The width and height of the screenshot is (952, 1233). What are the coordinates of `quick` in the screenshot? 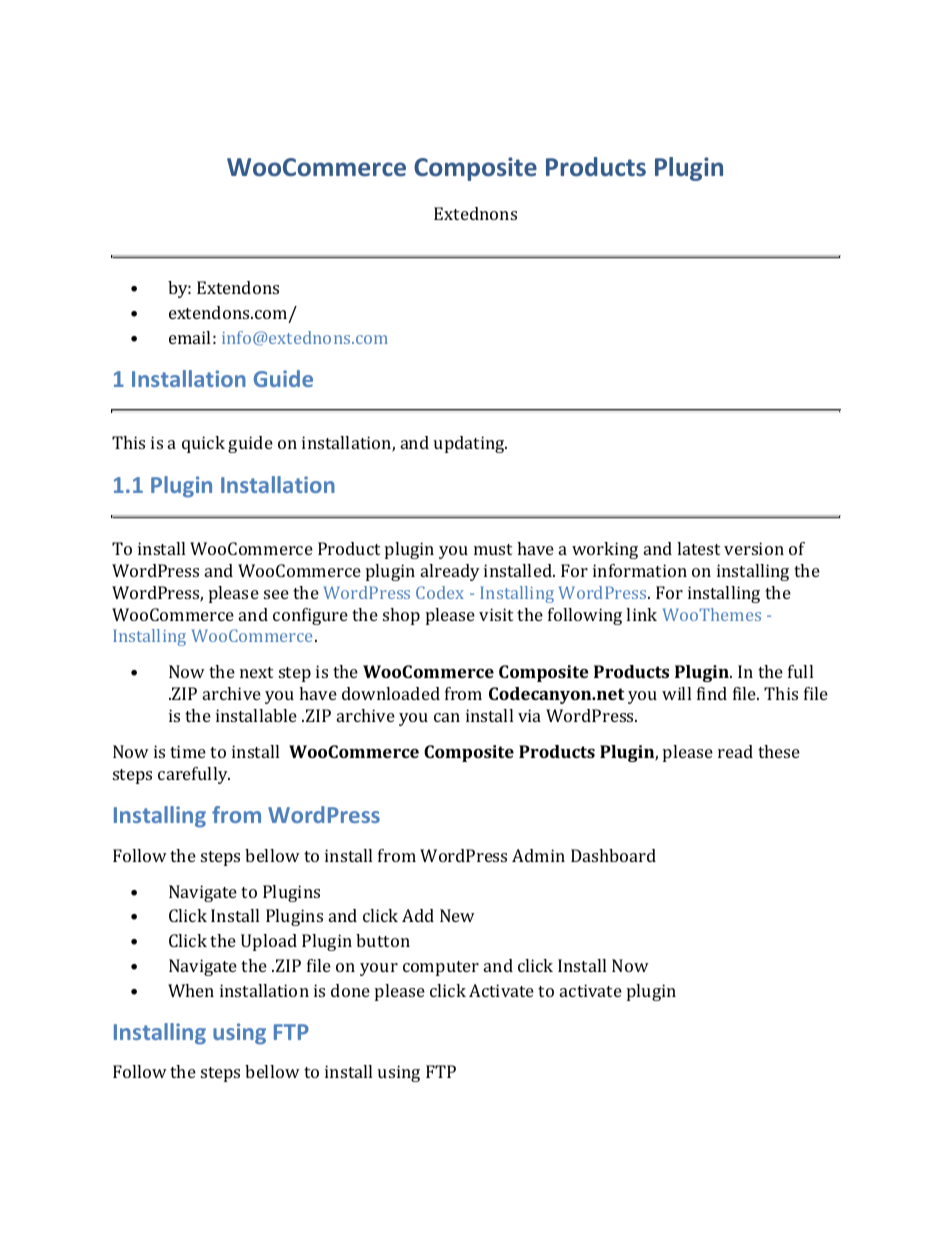 It's located at (203, 444).
